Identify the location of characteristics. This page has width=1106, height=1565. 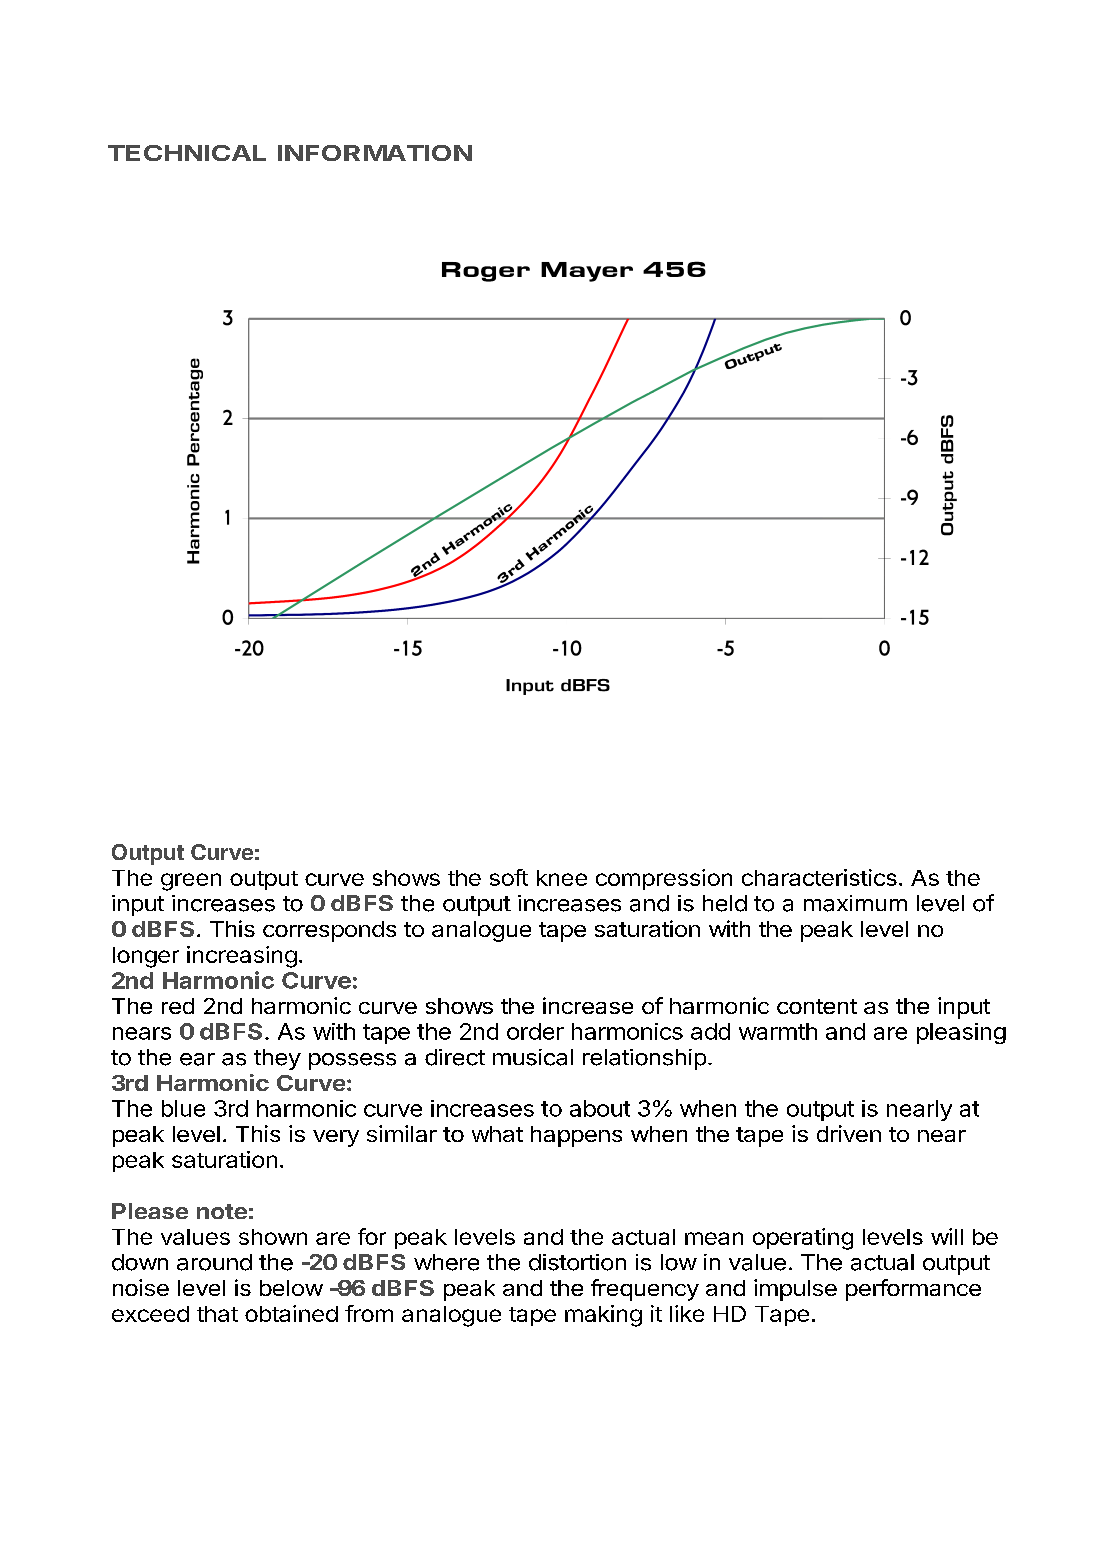
(819, 877).
